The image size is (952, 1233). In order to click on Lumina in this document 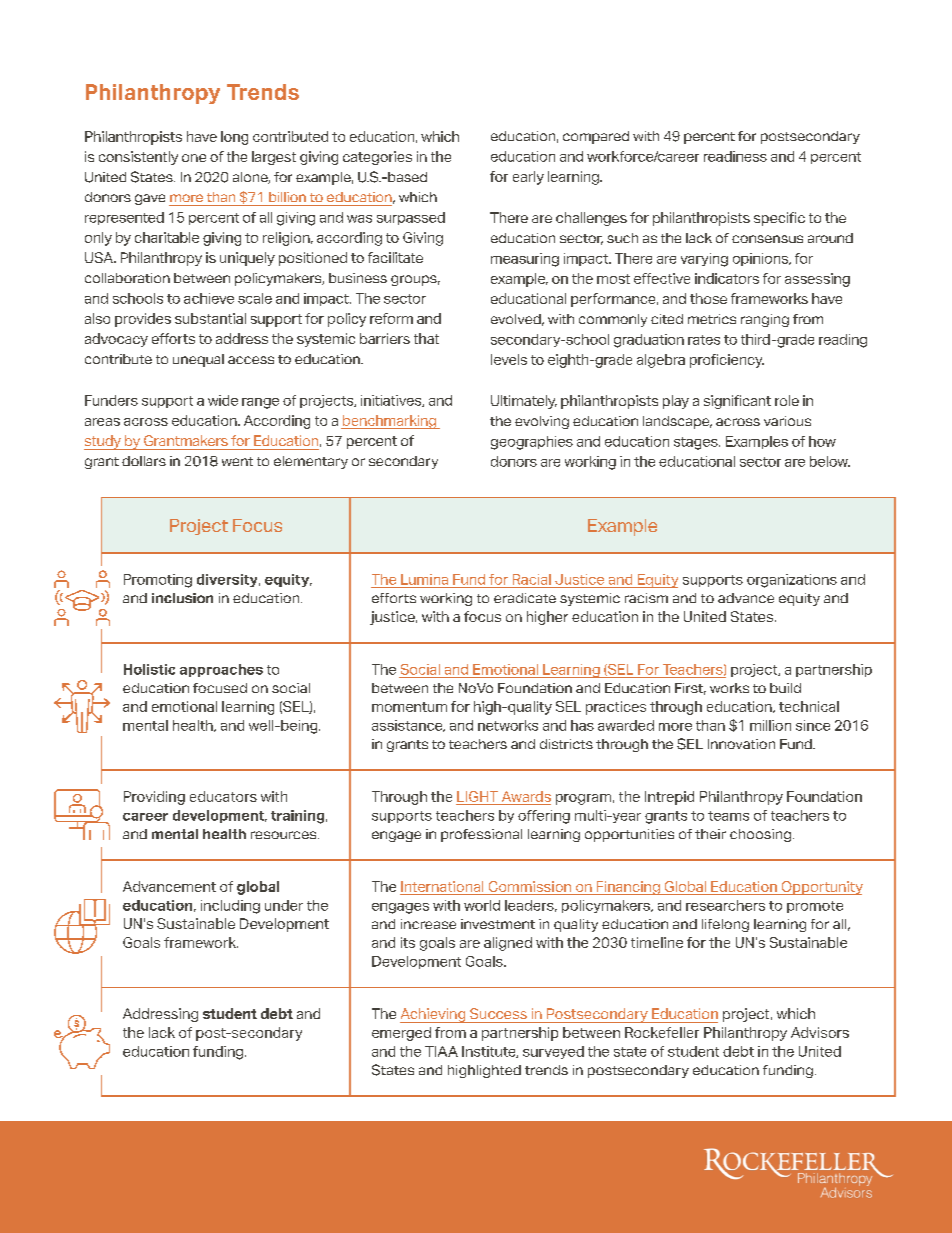, I will do `click(424, 579)`.
